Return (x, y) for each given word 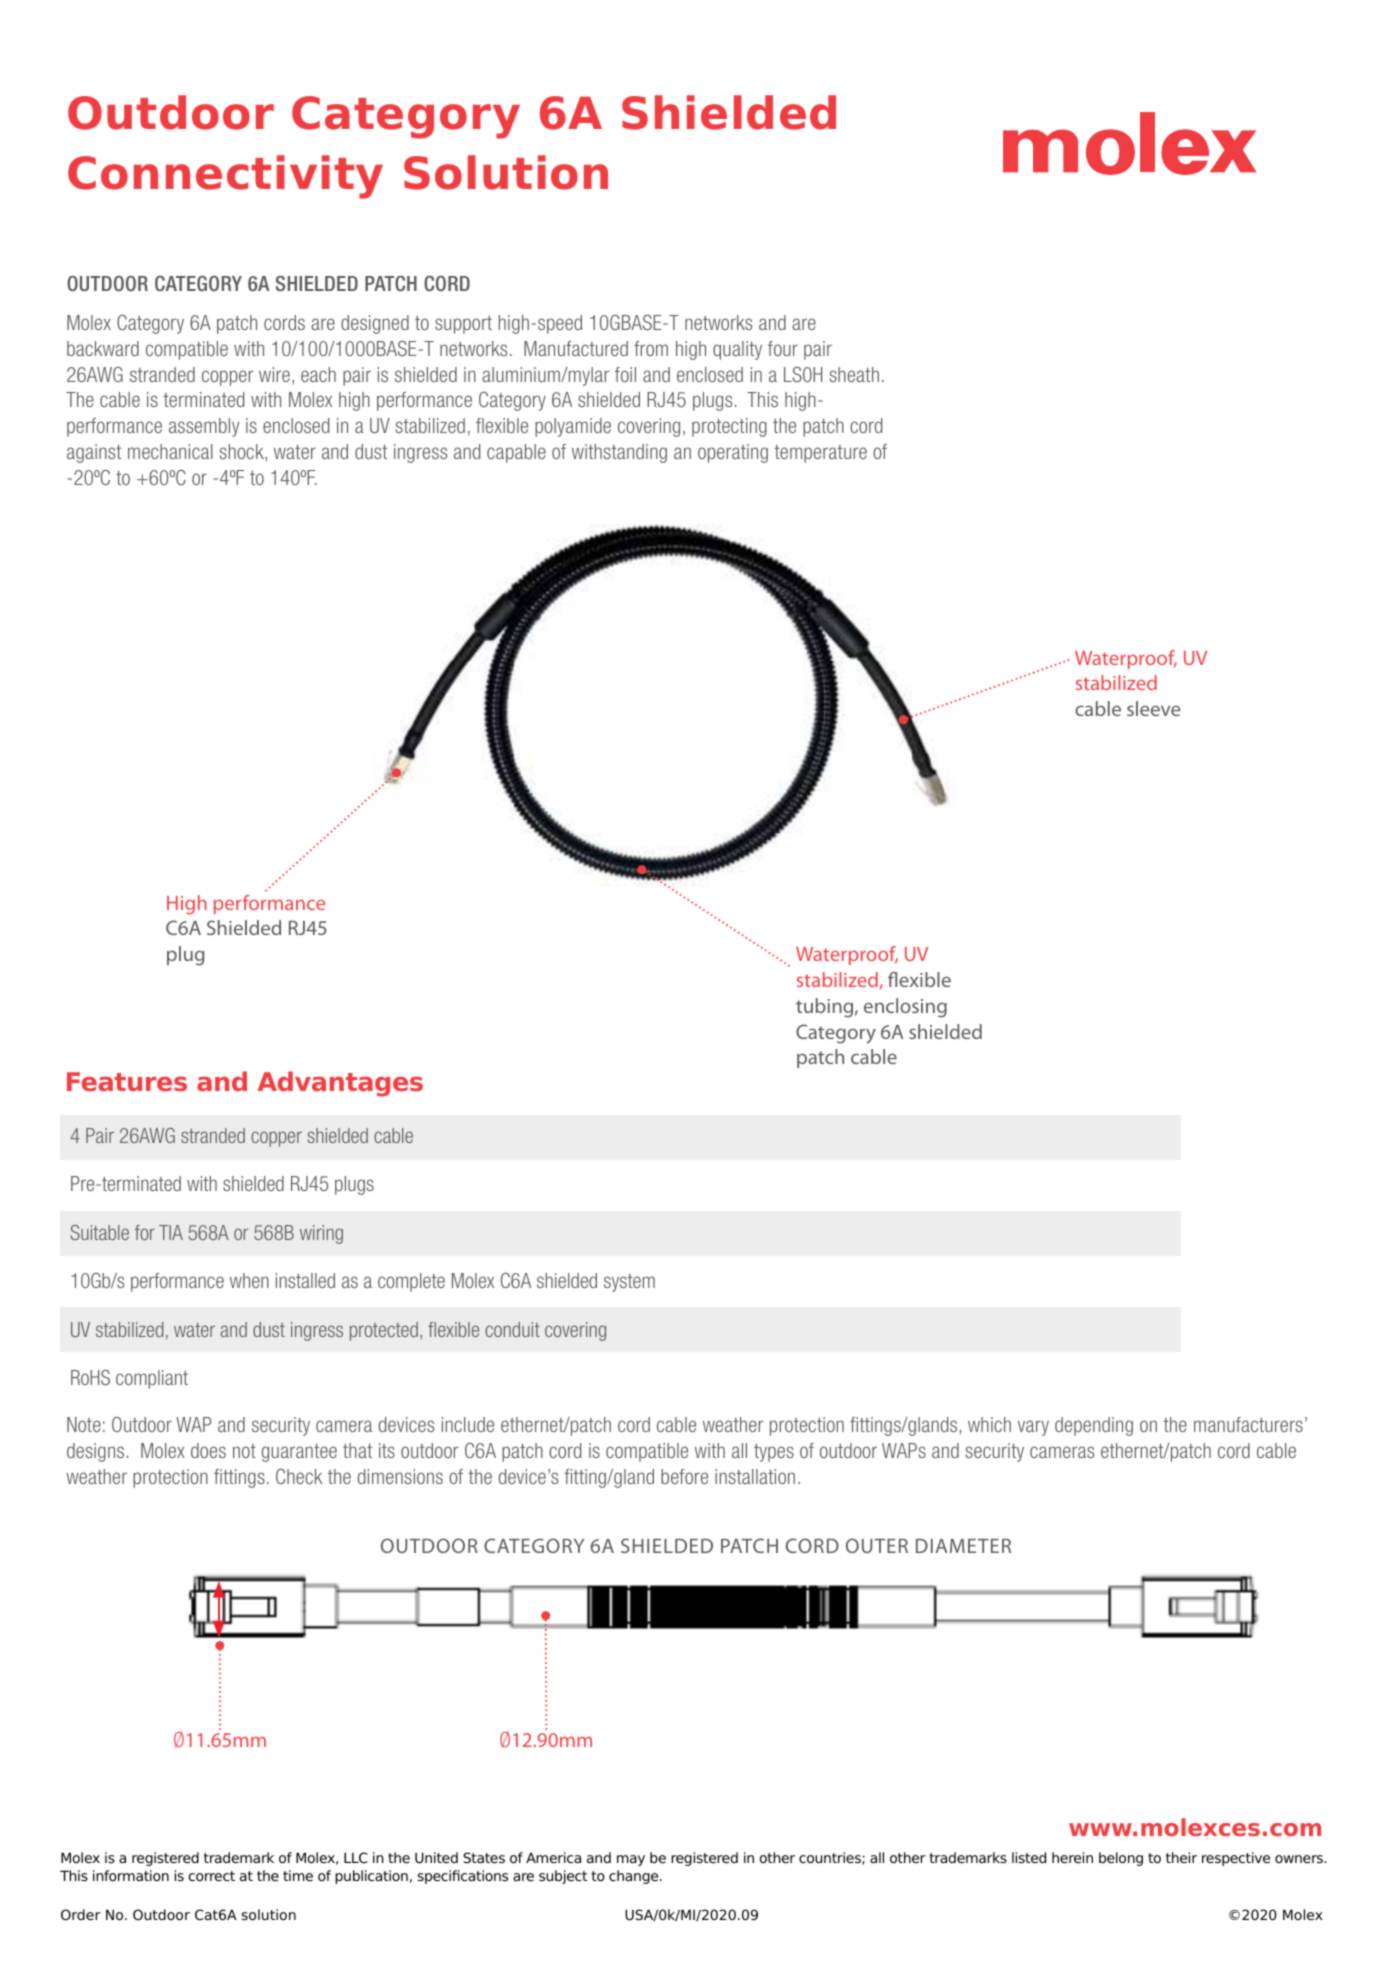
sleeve (1153, 708)
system (629, 1283)
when (249, 1280)
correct (211, 1876)
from (651, 348)
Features (127, 1081)
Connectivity (225, 177)
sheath (854, 374)
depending (1094, 1426)
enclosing (905, 1008)
